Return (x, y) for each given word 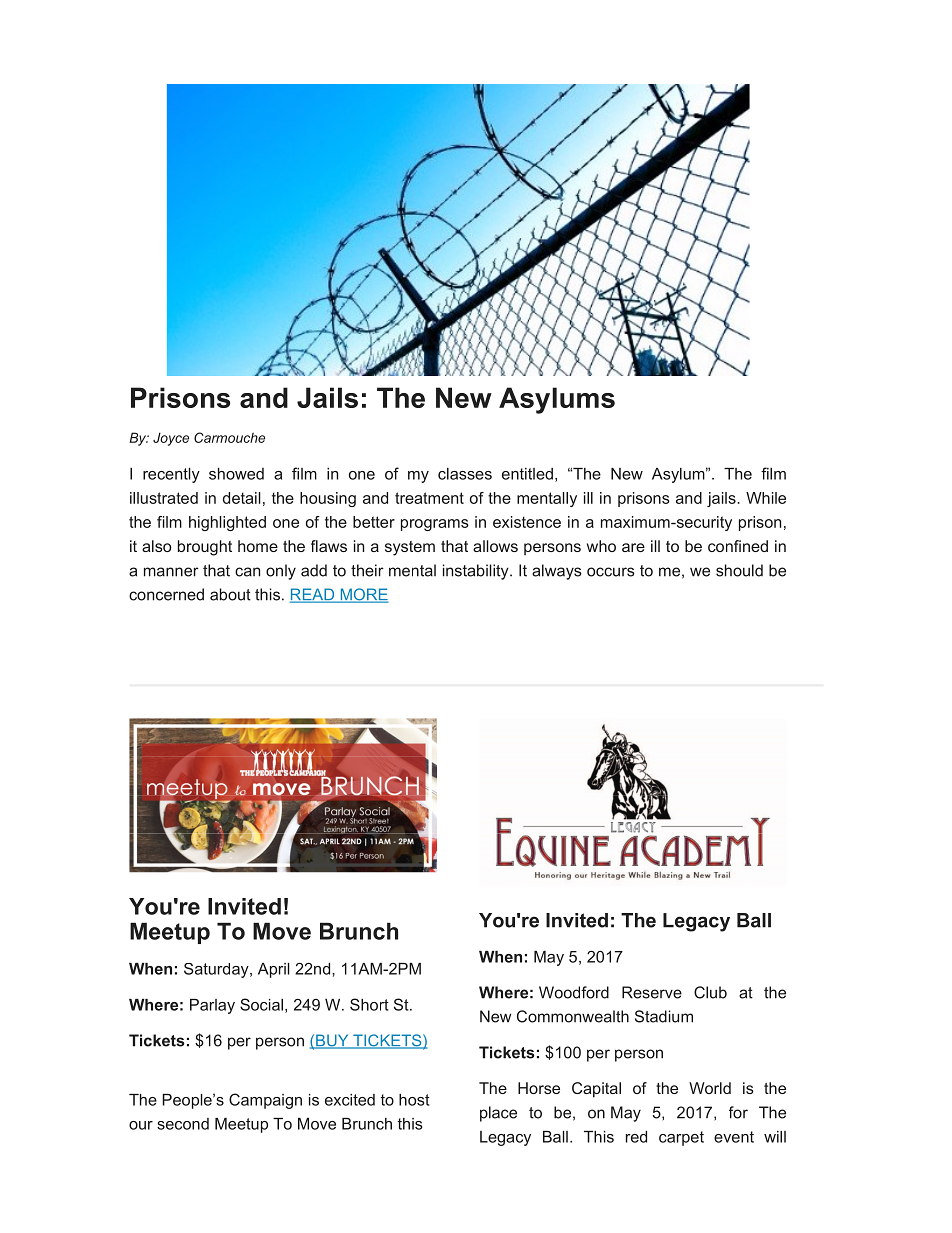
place (498, 1114)
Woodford (574, 992)
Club (710, 992)
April (274, 970)
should (739, 570)
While (766, 498)
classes (465, 474)
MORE (363, 595)
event (734, 1137)
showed (236, 474)
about (230, 594)
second (183, 1124)
